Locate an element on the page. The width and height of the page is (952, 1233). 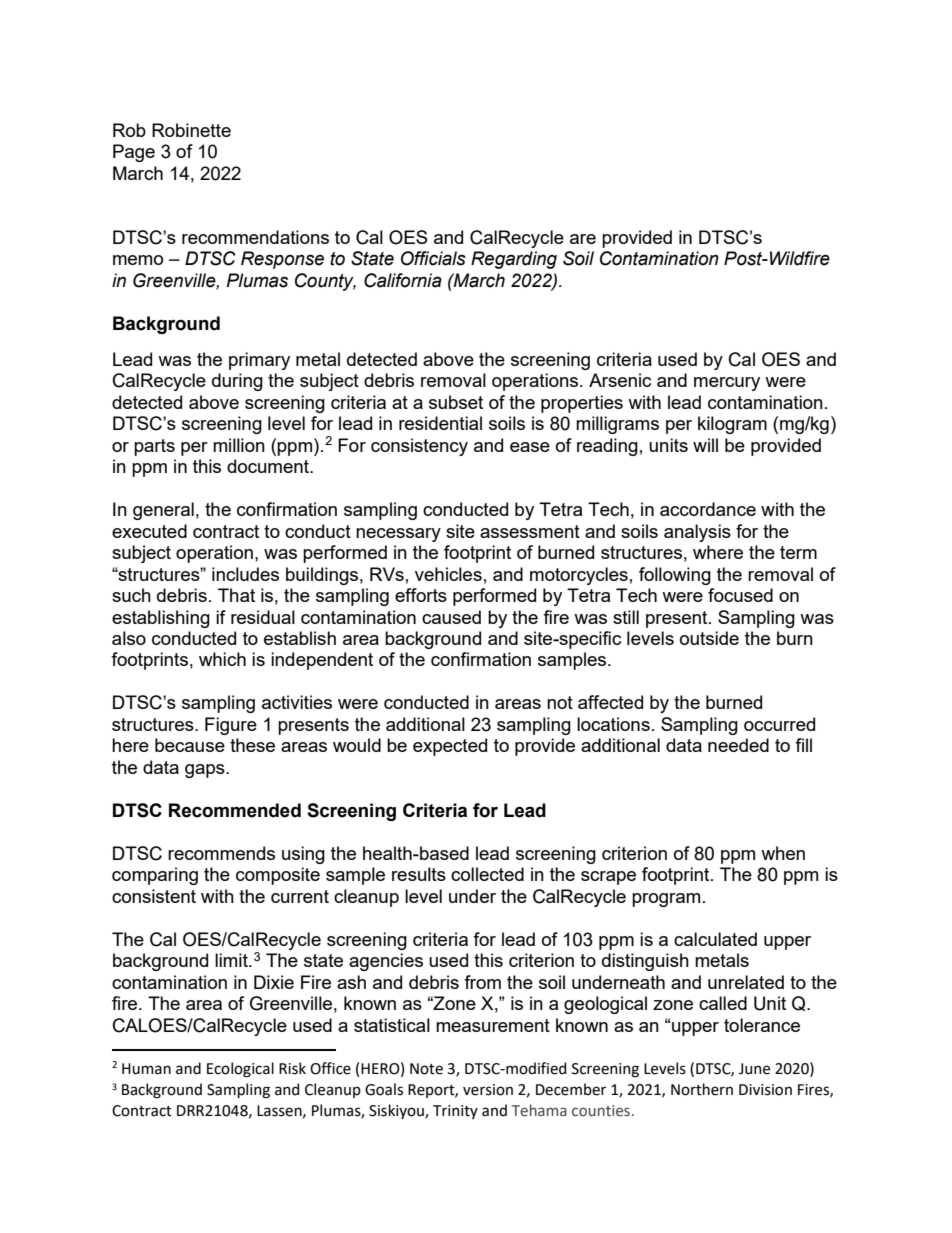
Regarding is located at coordinates (514, 260).
